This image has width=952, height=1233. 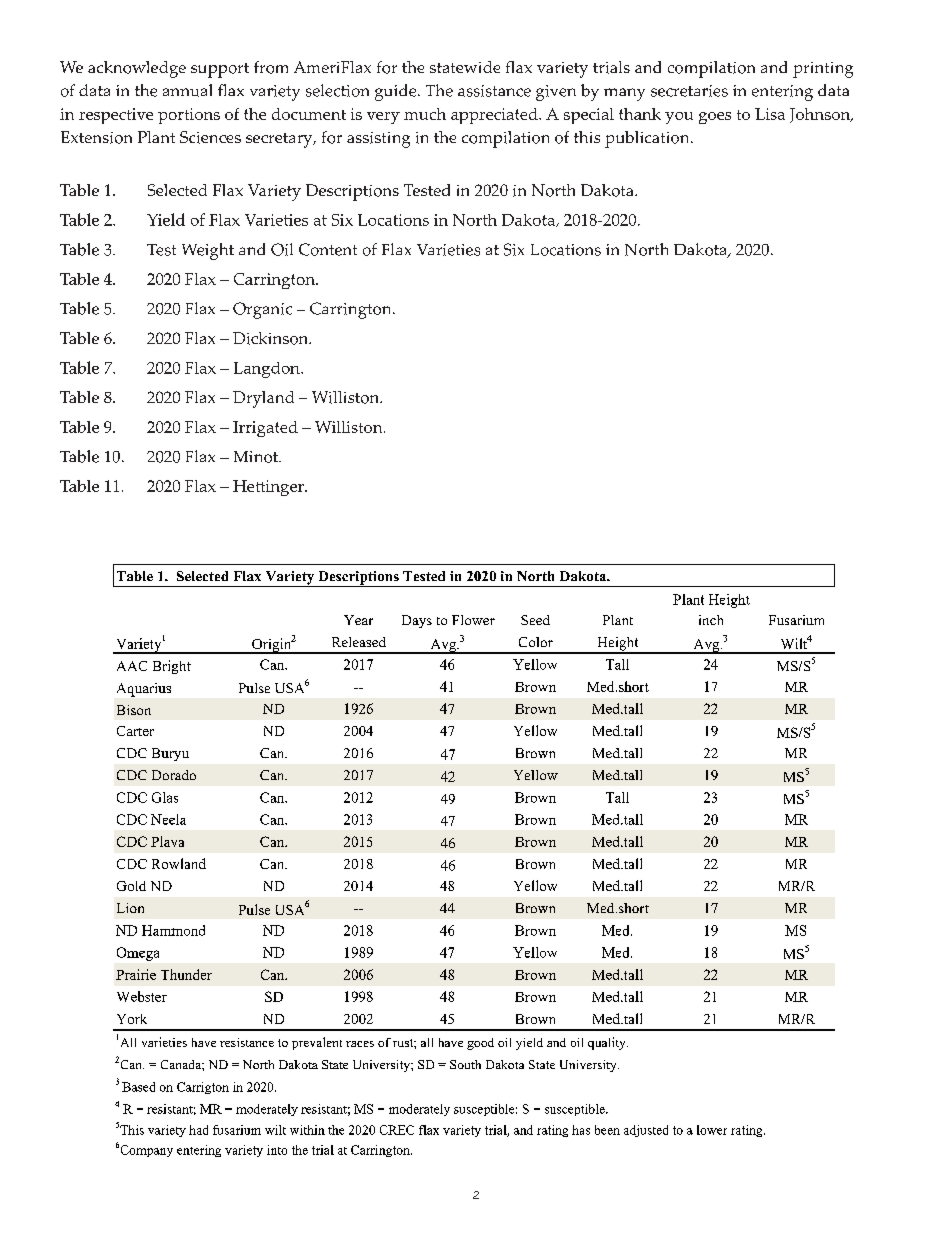 What do you see at coordinates (535, 620) in the image?
I see `Seed` at bounding box center [535, 620].
